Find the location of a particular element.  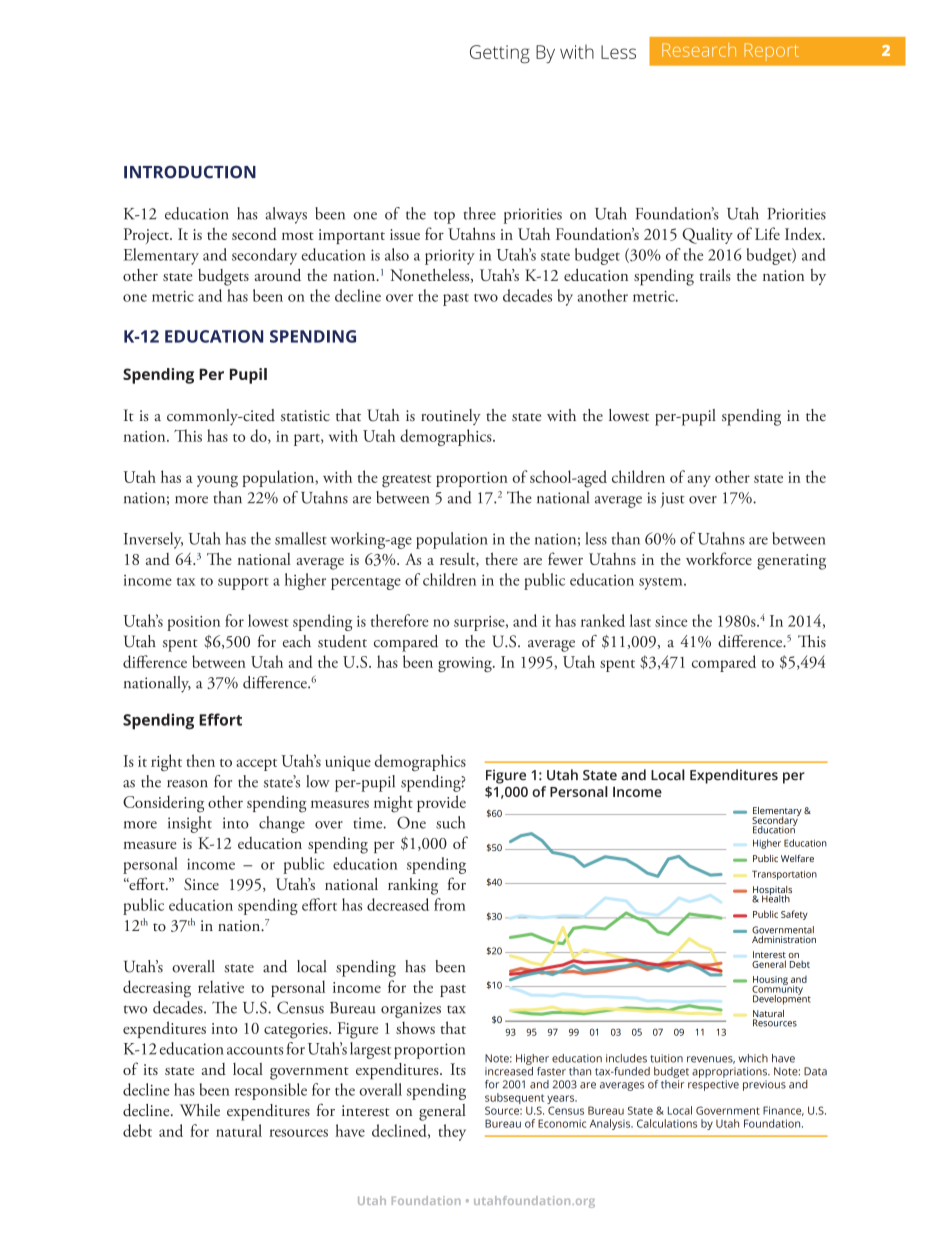

subsequent is located at coordinates (514, 1100).
